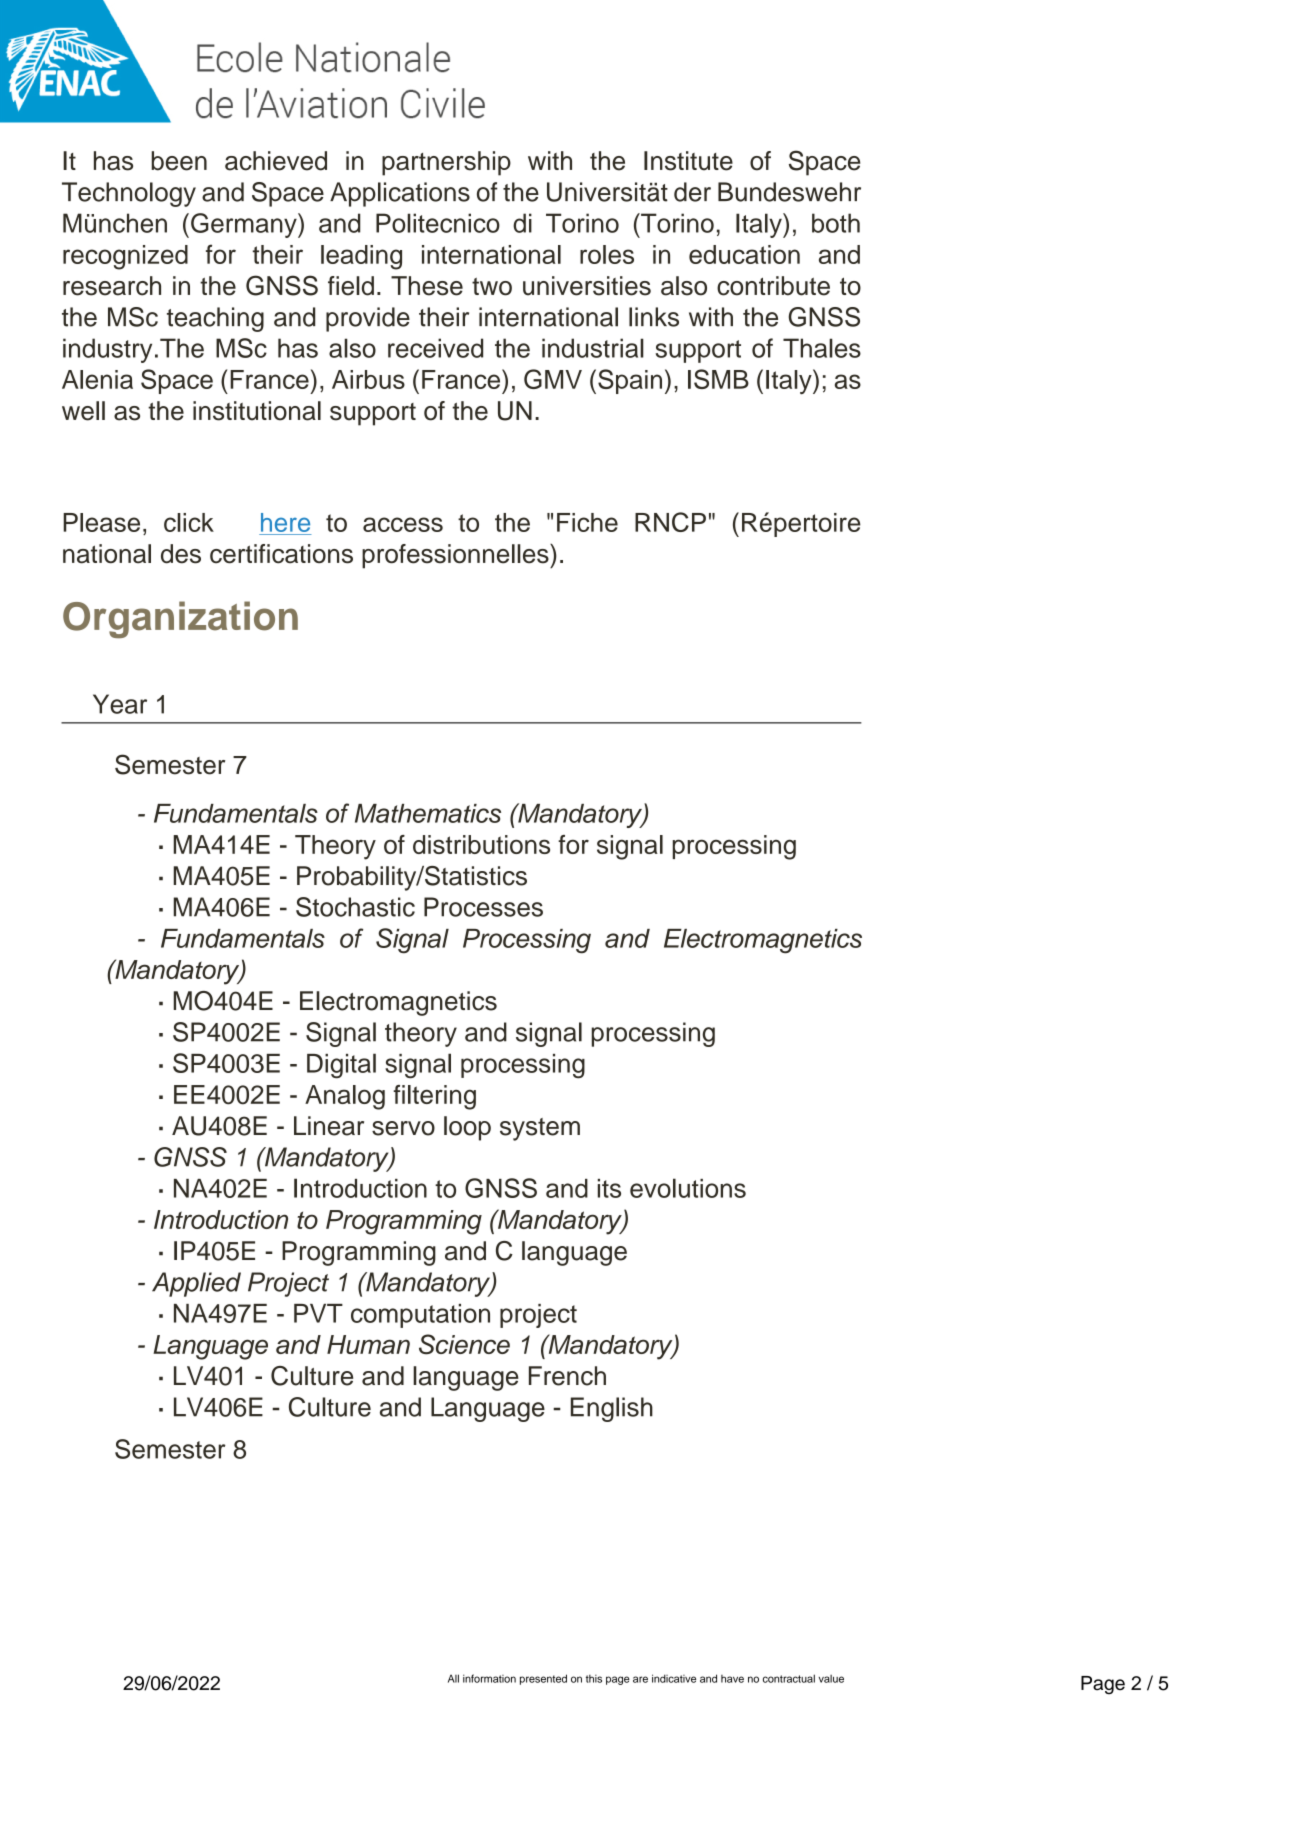 This screenshot has height=1827, width=1292. Describe the element at coordinates (428, 813) in the screenshot. I see `Mathematics` at that location.
